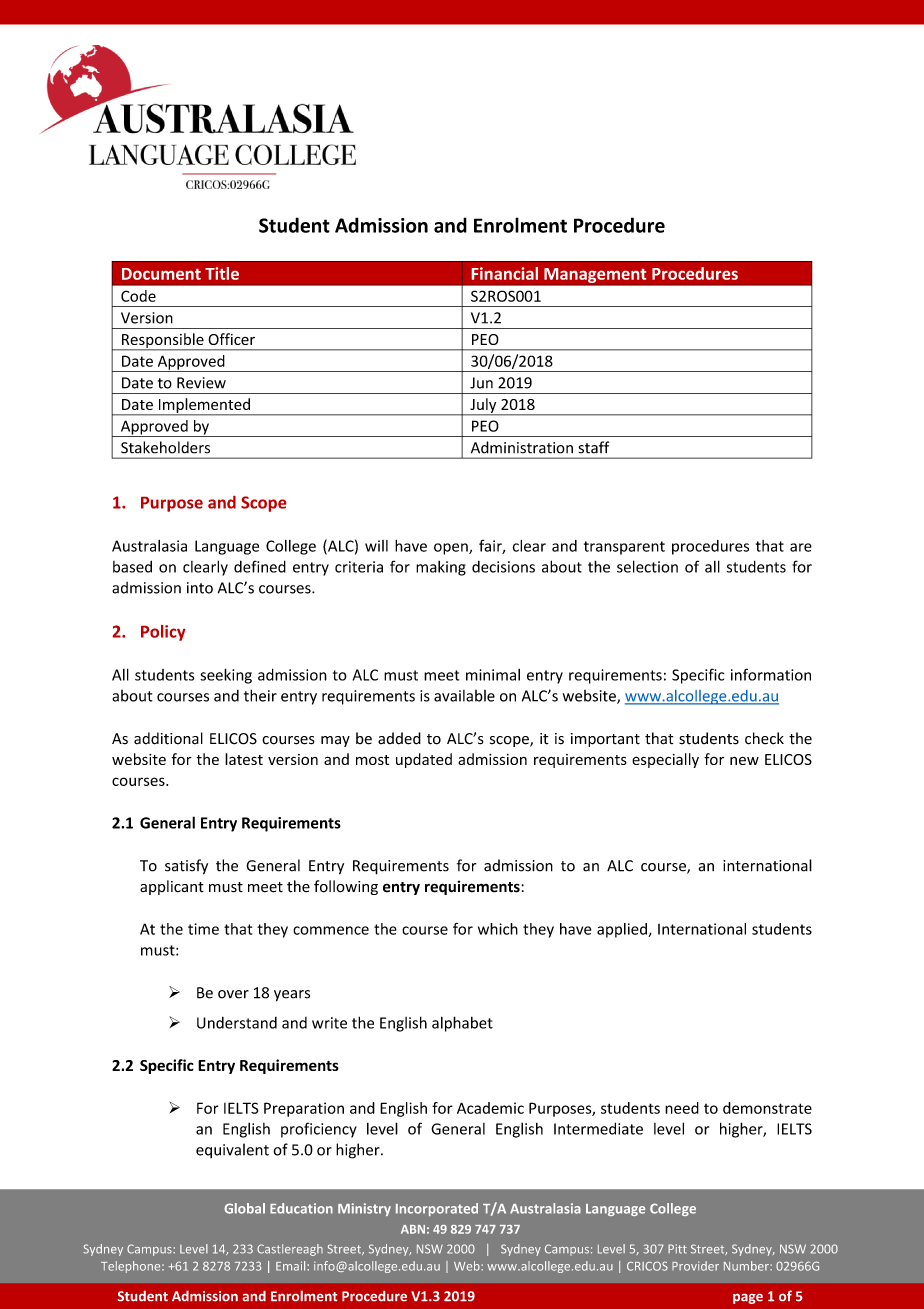  Describe the element at coordinates (163, 633) in the document. I see `Policy` at that location.
